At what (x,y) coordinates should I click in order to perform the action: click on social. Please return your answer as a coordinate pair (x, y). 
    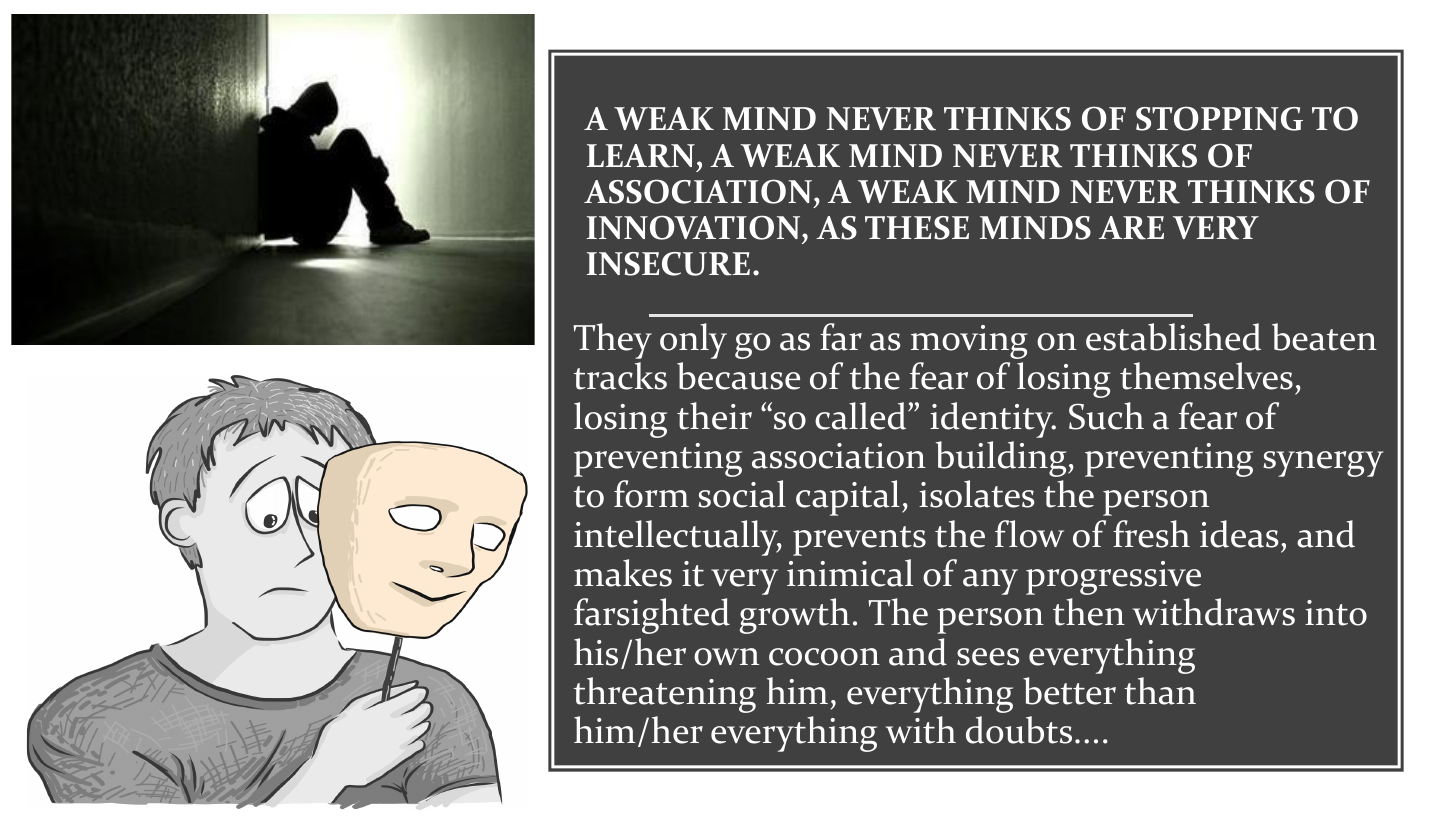
    Looking at the image, I should click on (742, 494).
